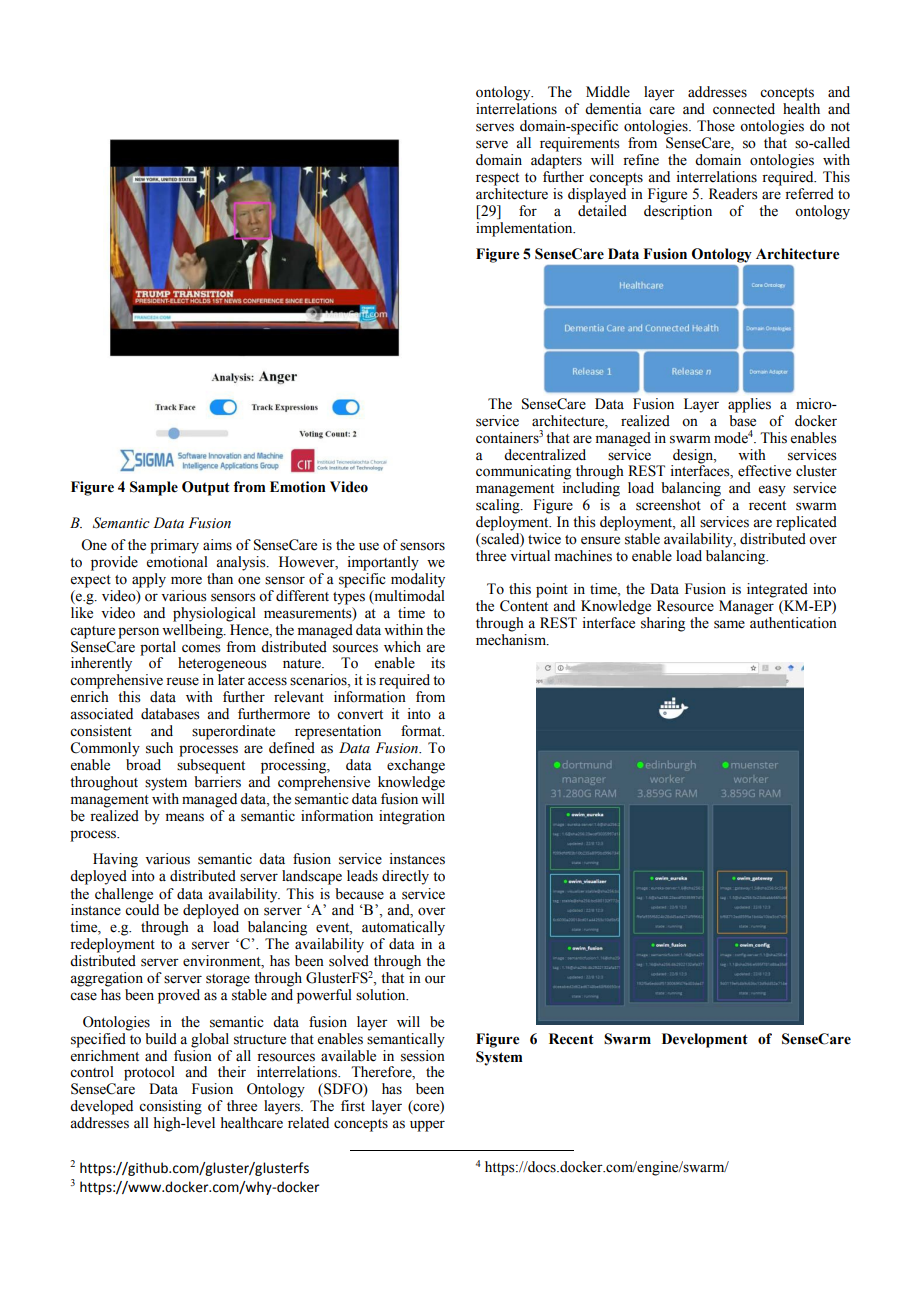 The width and height of the screenshot is (924, 1308). I want to click on adapters, so click(556, 161).
